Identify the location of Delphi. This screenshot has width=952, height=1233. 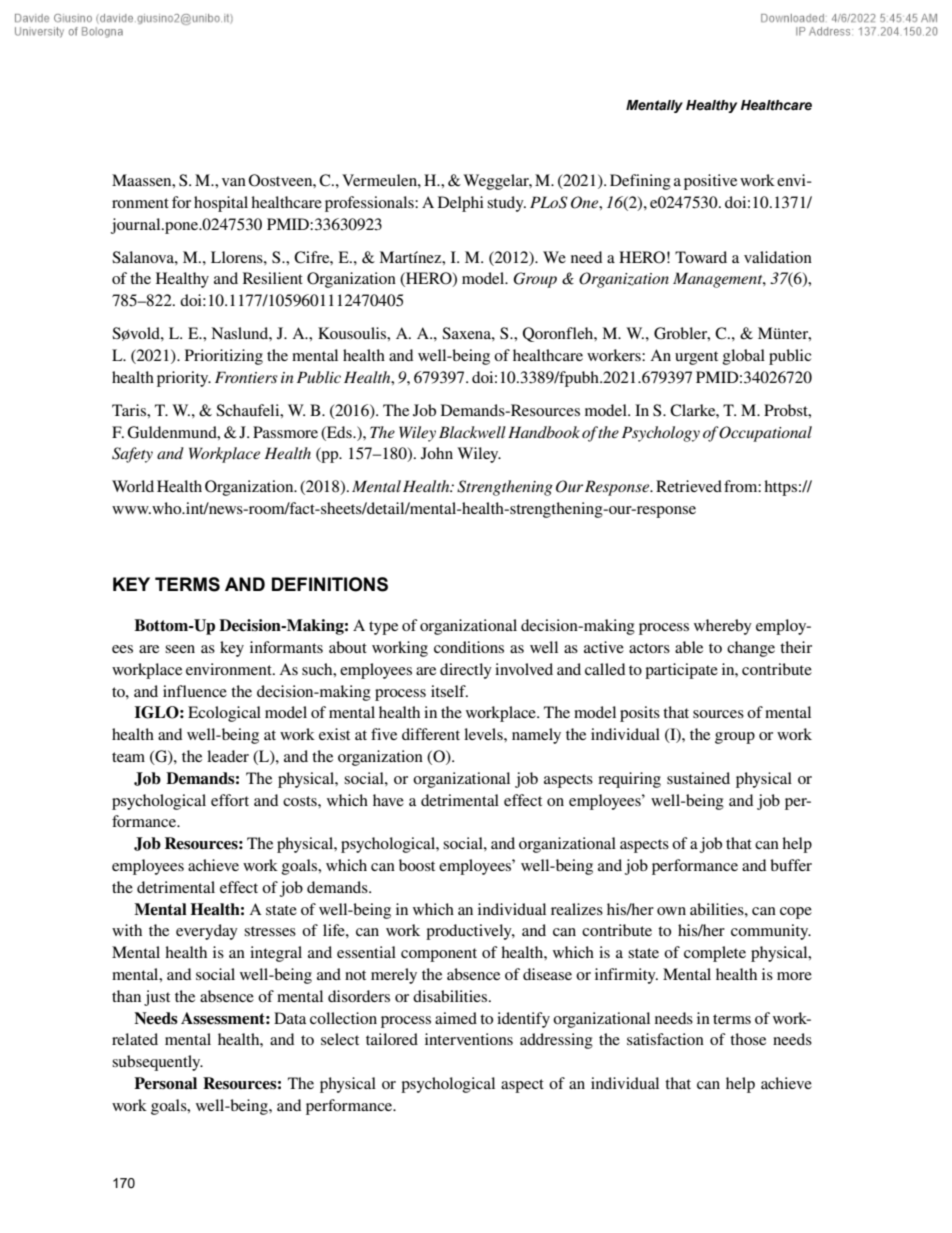
(461, 204).
